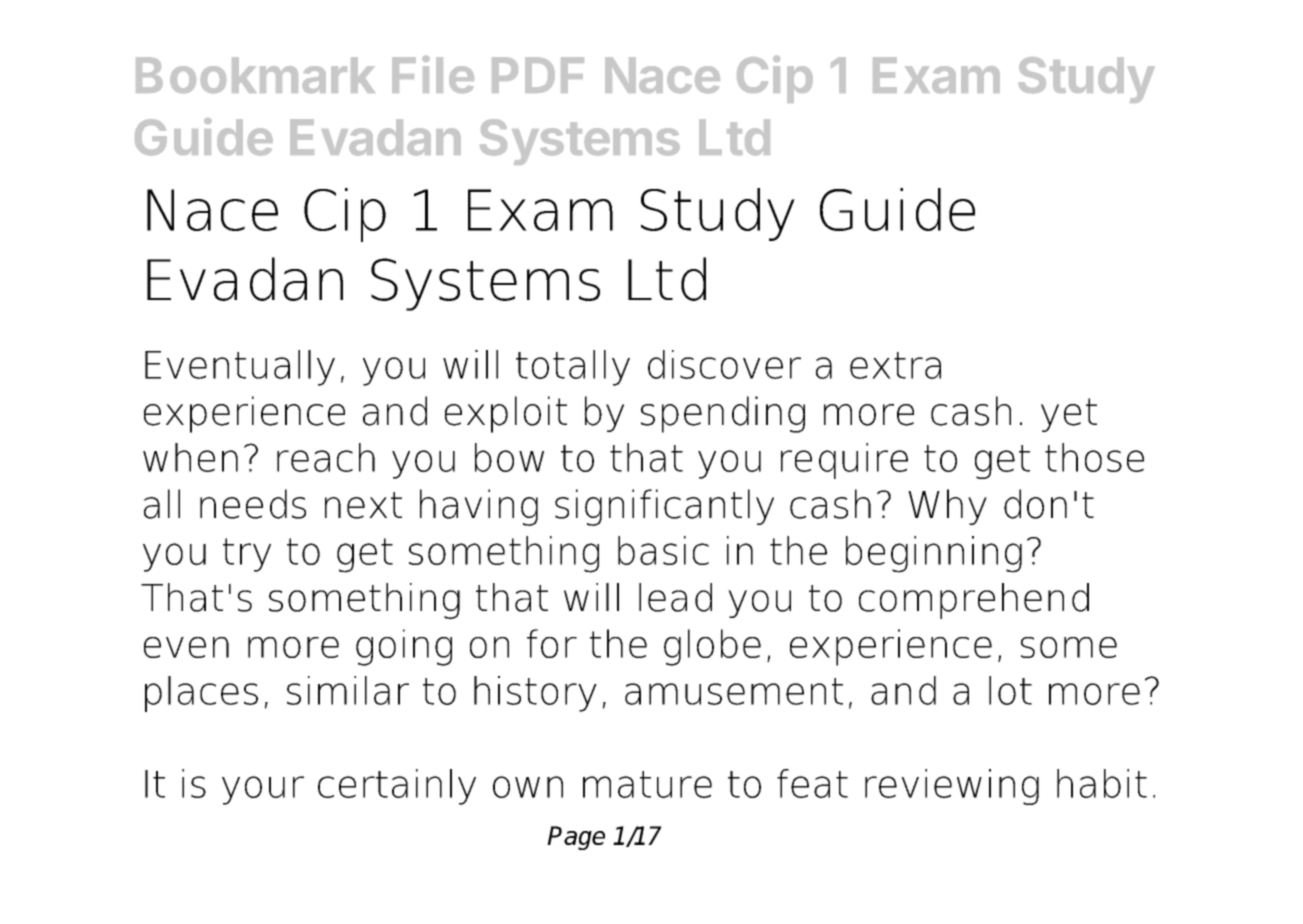 The height and width of the screenshot is (924, 1303). What do you see at coordinates (895, 365) in the screenshot?
I see `extra` at bounding box center [895, 365].
